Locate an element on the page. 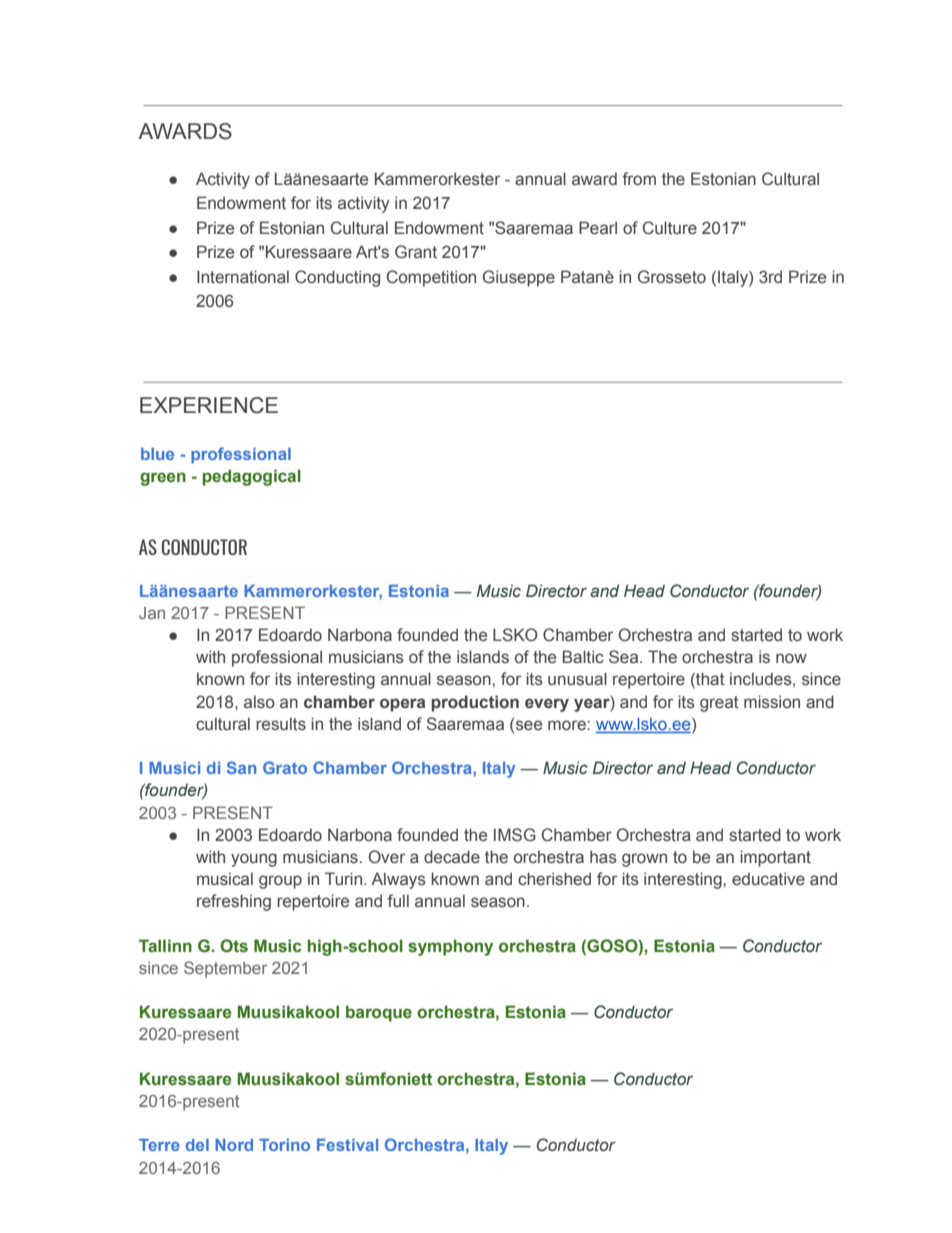 This image has width=952, height=1233. Culture is located at coordinates (670, 228).
